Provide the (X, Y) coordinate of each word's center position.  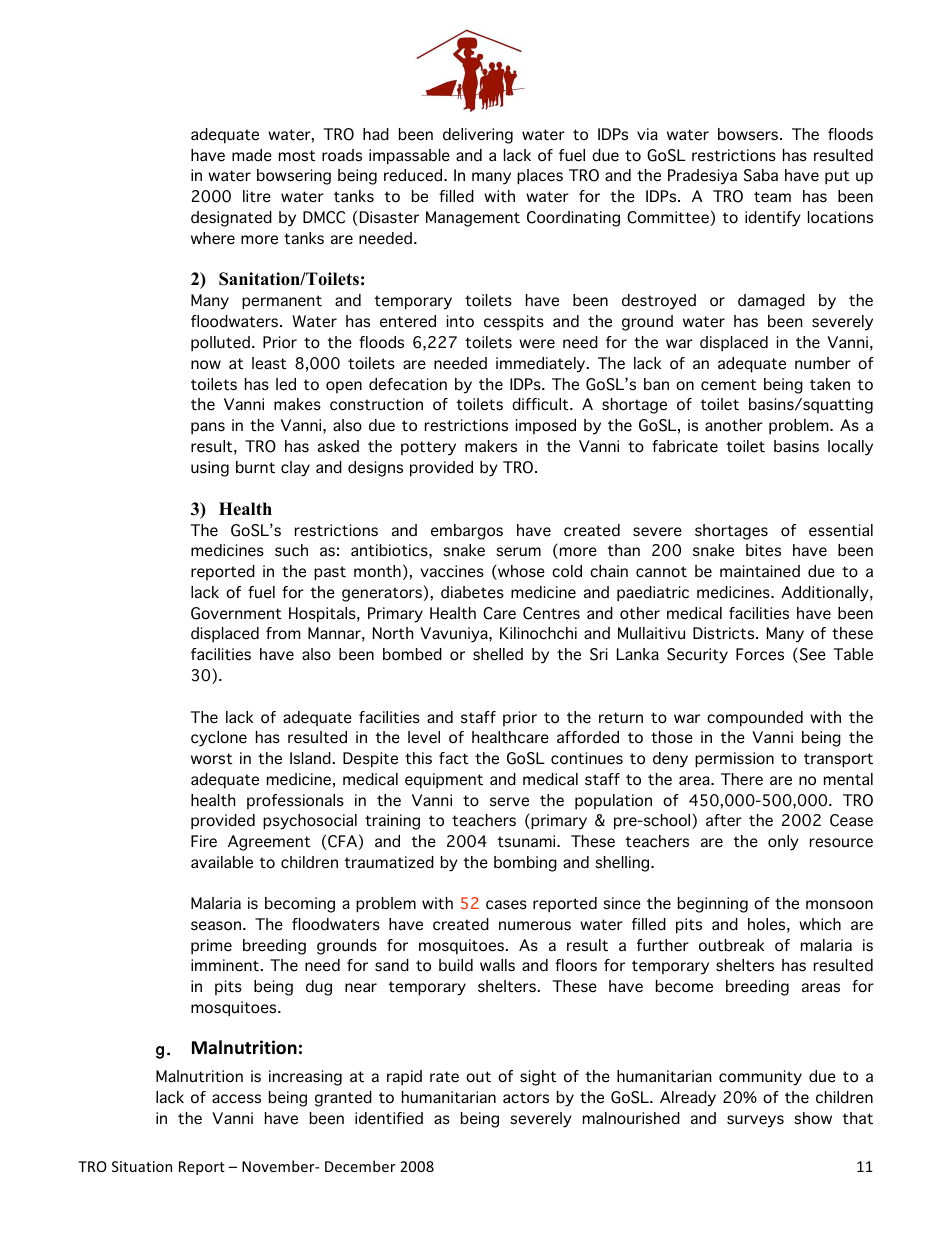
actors (526, 1098)
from (283, 633)
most (297, 156)
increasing (305, 1078)
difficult (541, 404)
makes (297, 404)
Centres (551, 613)
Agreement (269, 843)
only (783, 843)
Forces (760, 654)
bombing (525, 864)
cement (729, 385)
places (540, 177)
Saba (761, 175)
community (760, 1078)
